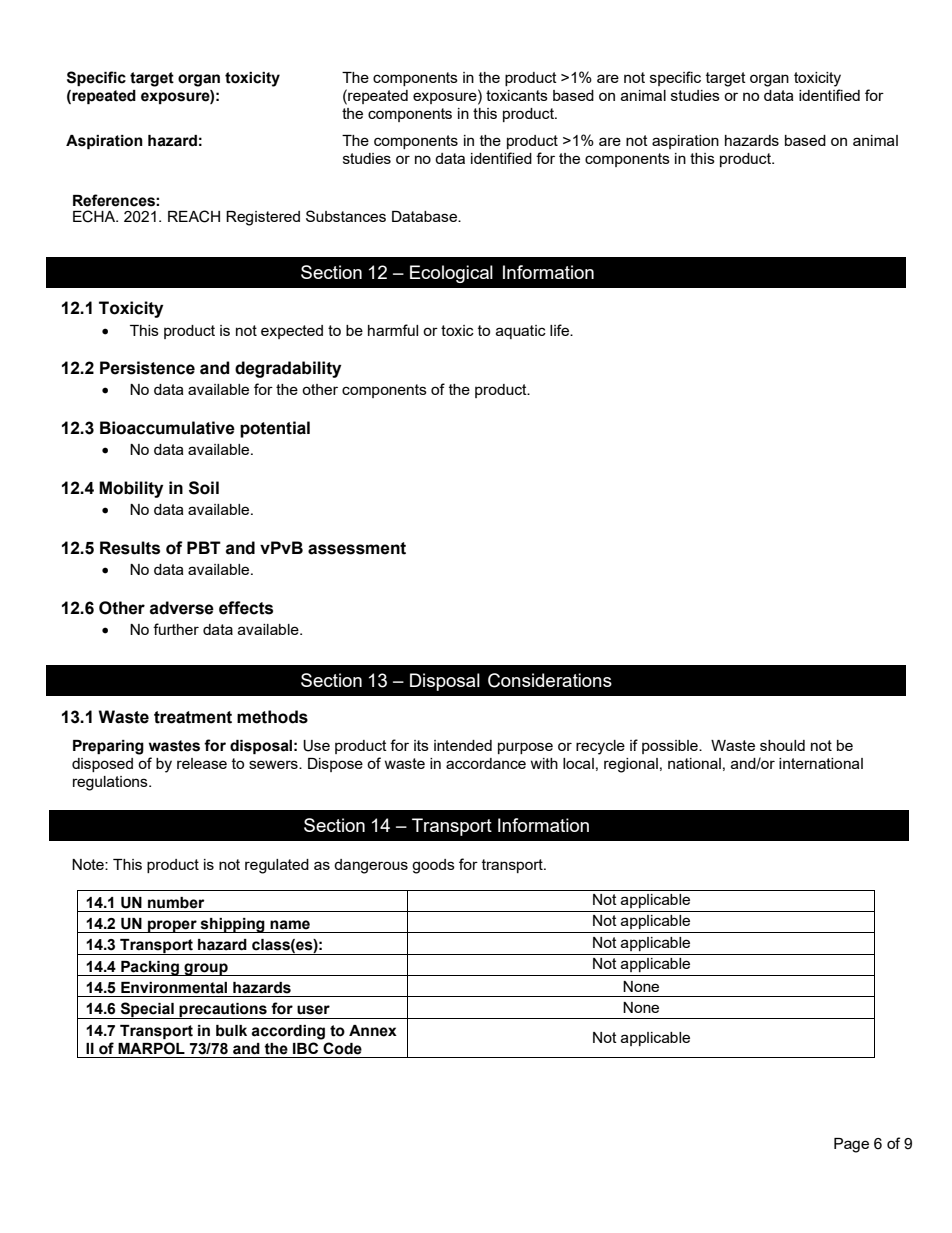 This page has height=1233, width=952. I want to click on regional, so click(631, 765).
